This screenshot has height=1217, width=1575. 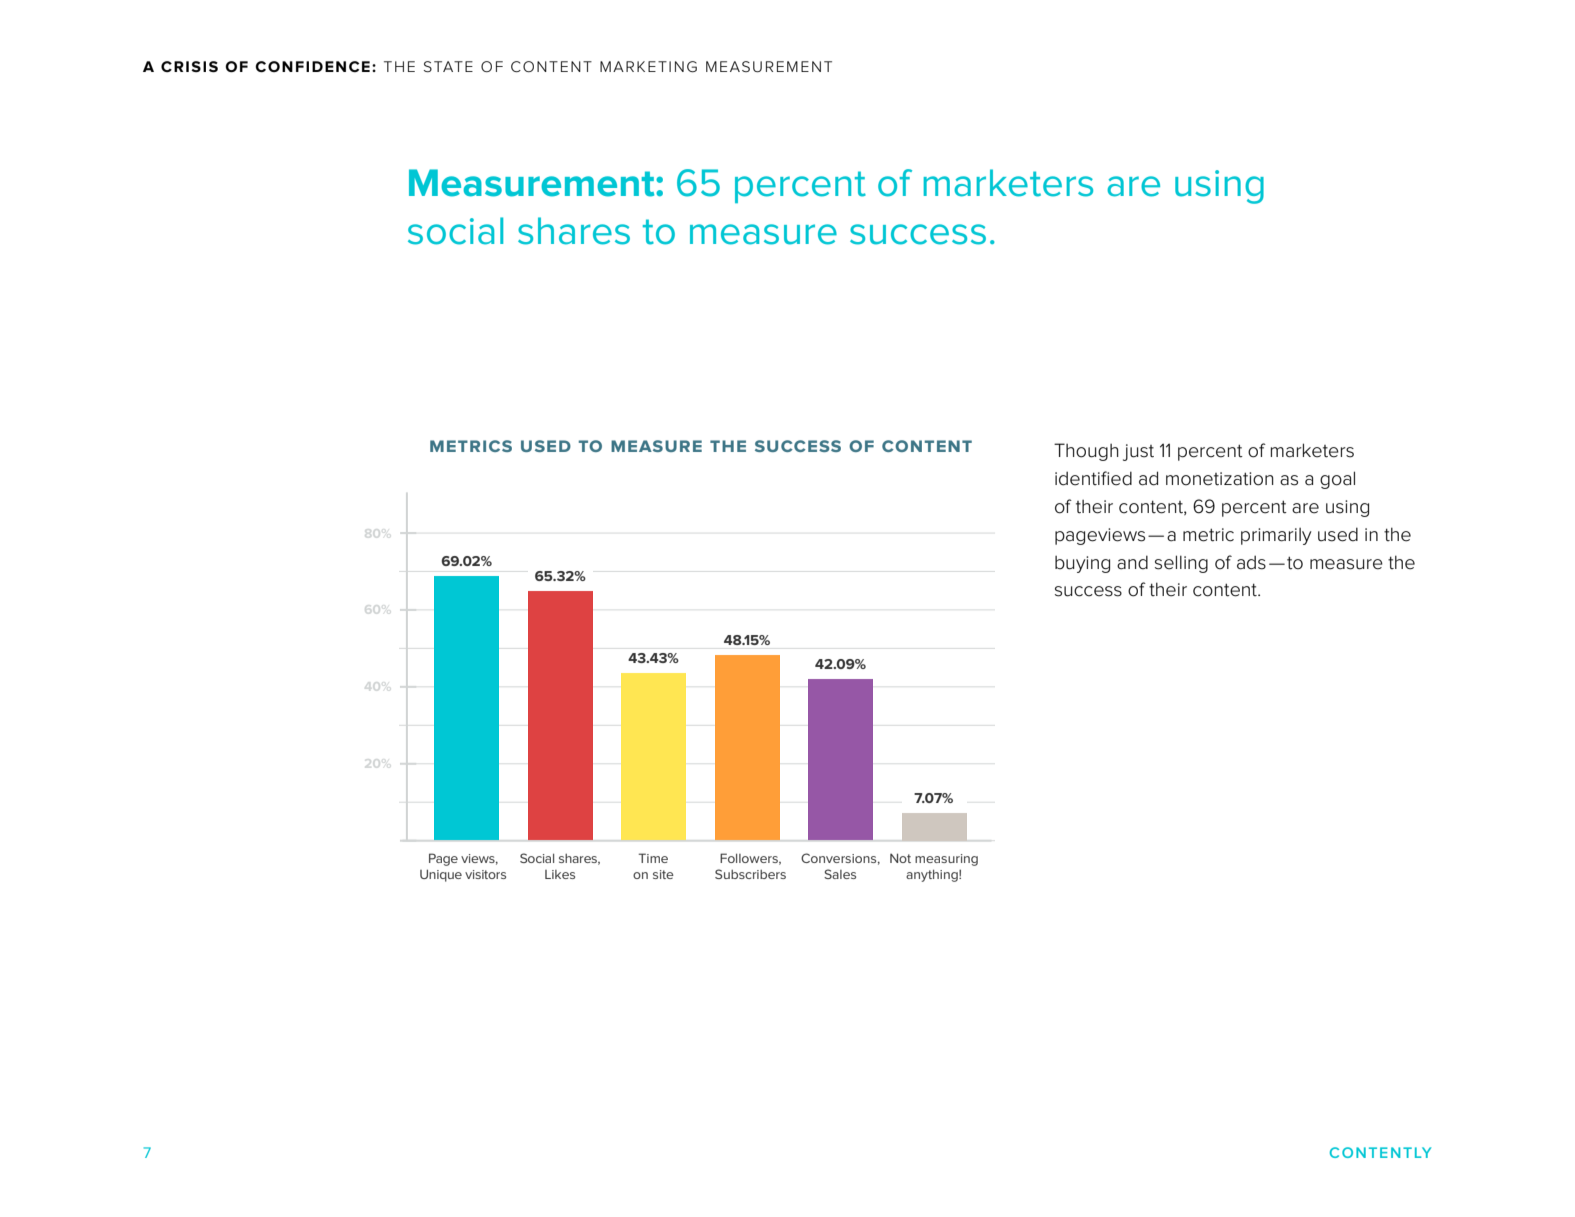 What do you see at coordinates (1082, 564) in the screenshot?
I see `buying` at bounding box center [1082, 564].
